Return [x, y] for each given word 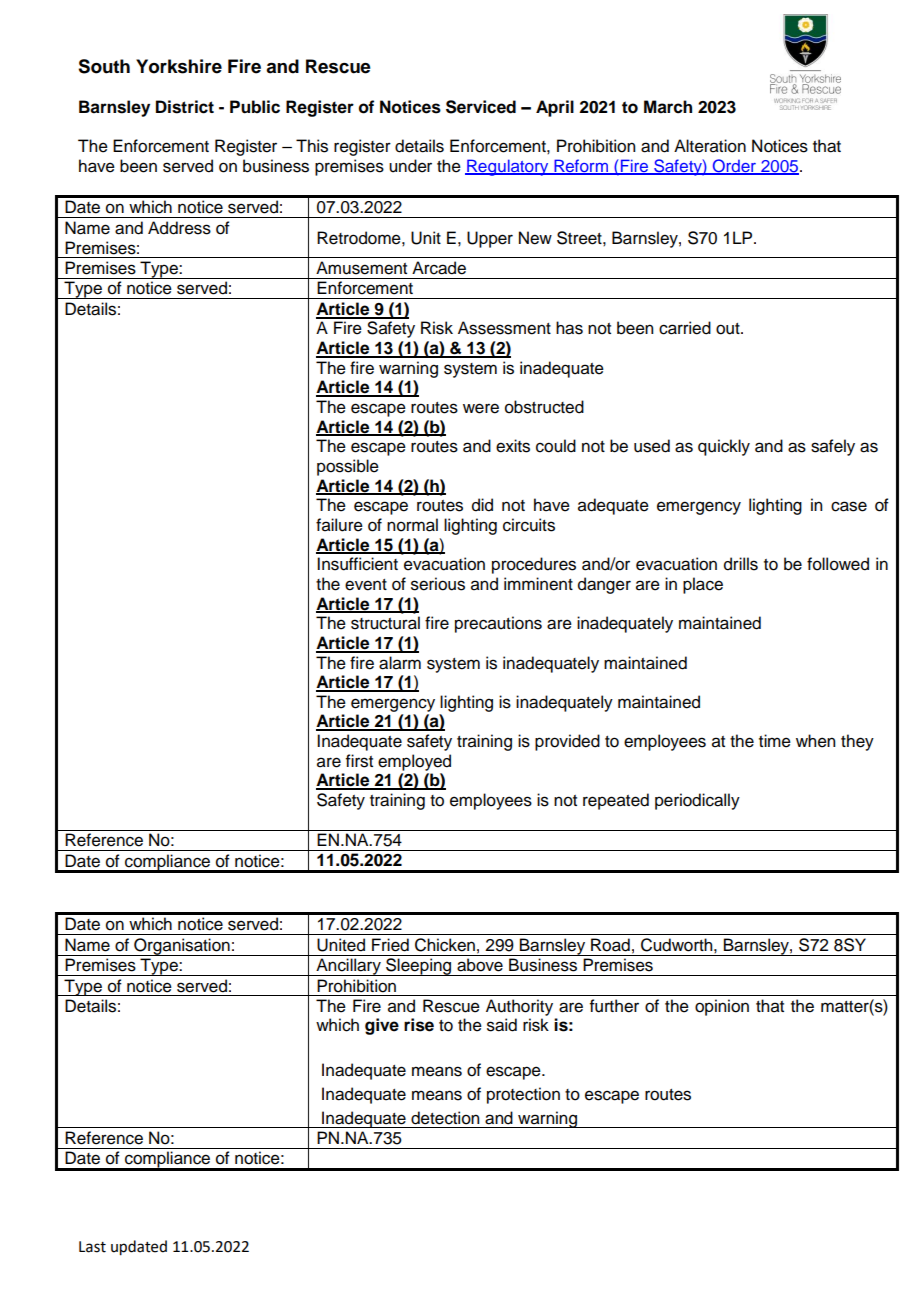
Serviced [481, 107]
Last [92, 1247]
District [185, 107]
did [482, 505]
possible [348, 467]
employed [414, 762]
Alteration [710, 146]
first [359, 761]
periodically [697, 801]
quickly [724, 447]
